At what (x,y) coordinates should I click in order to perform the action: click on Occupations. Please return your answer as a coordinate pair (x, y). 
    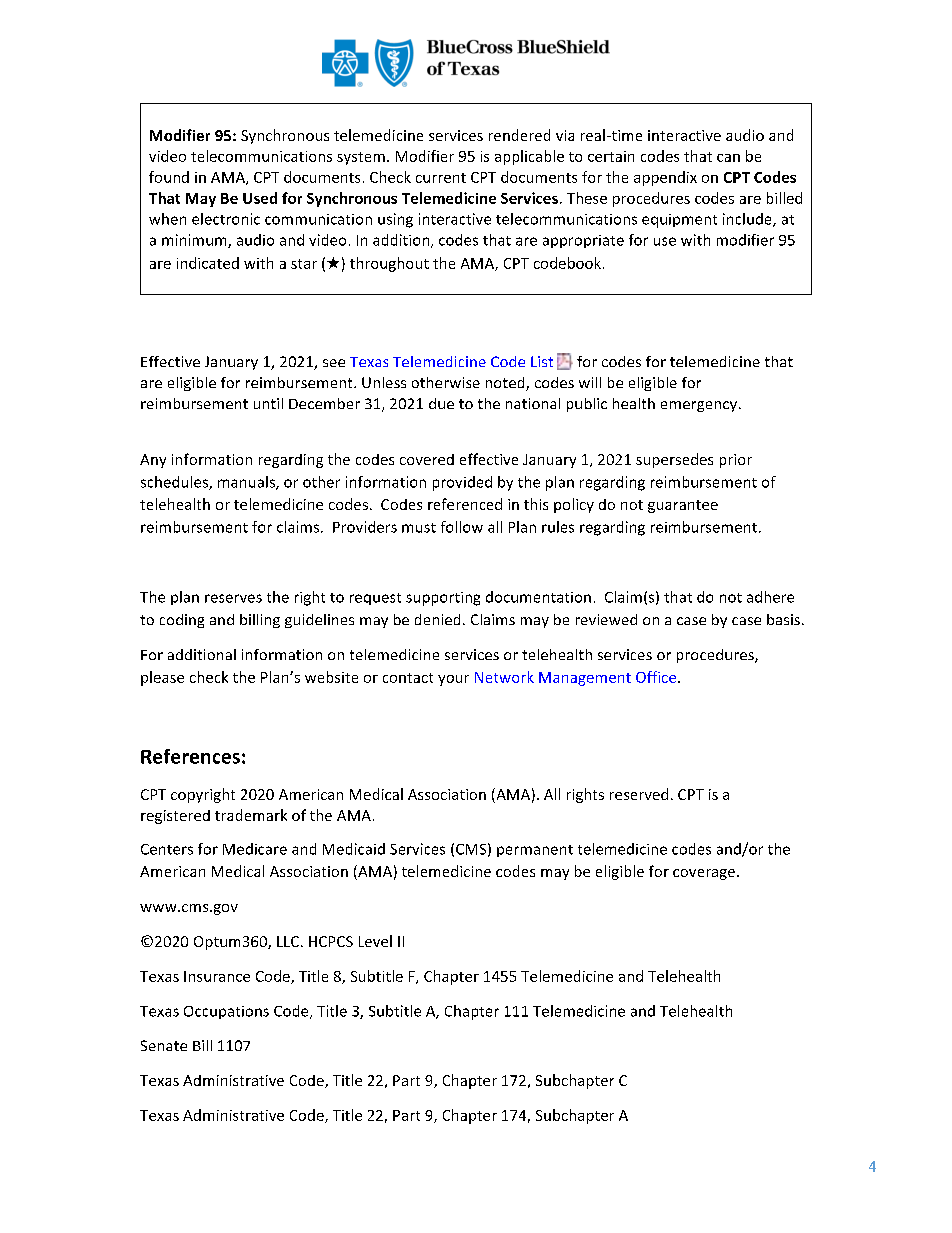
    Looking at the image, I should click on (226, 1012).
